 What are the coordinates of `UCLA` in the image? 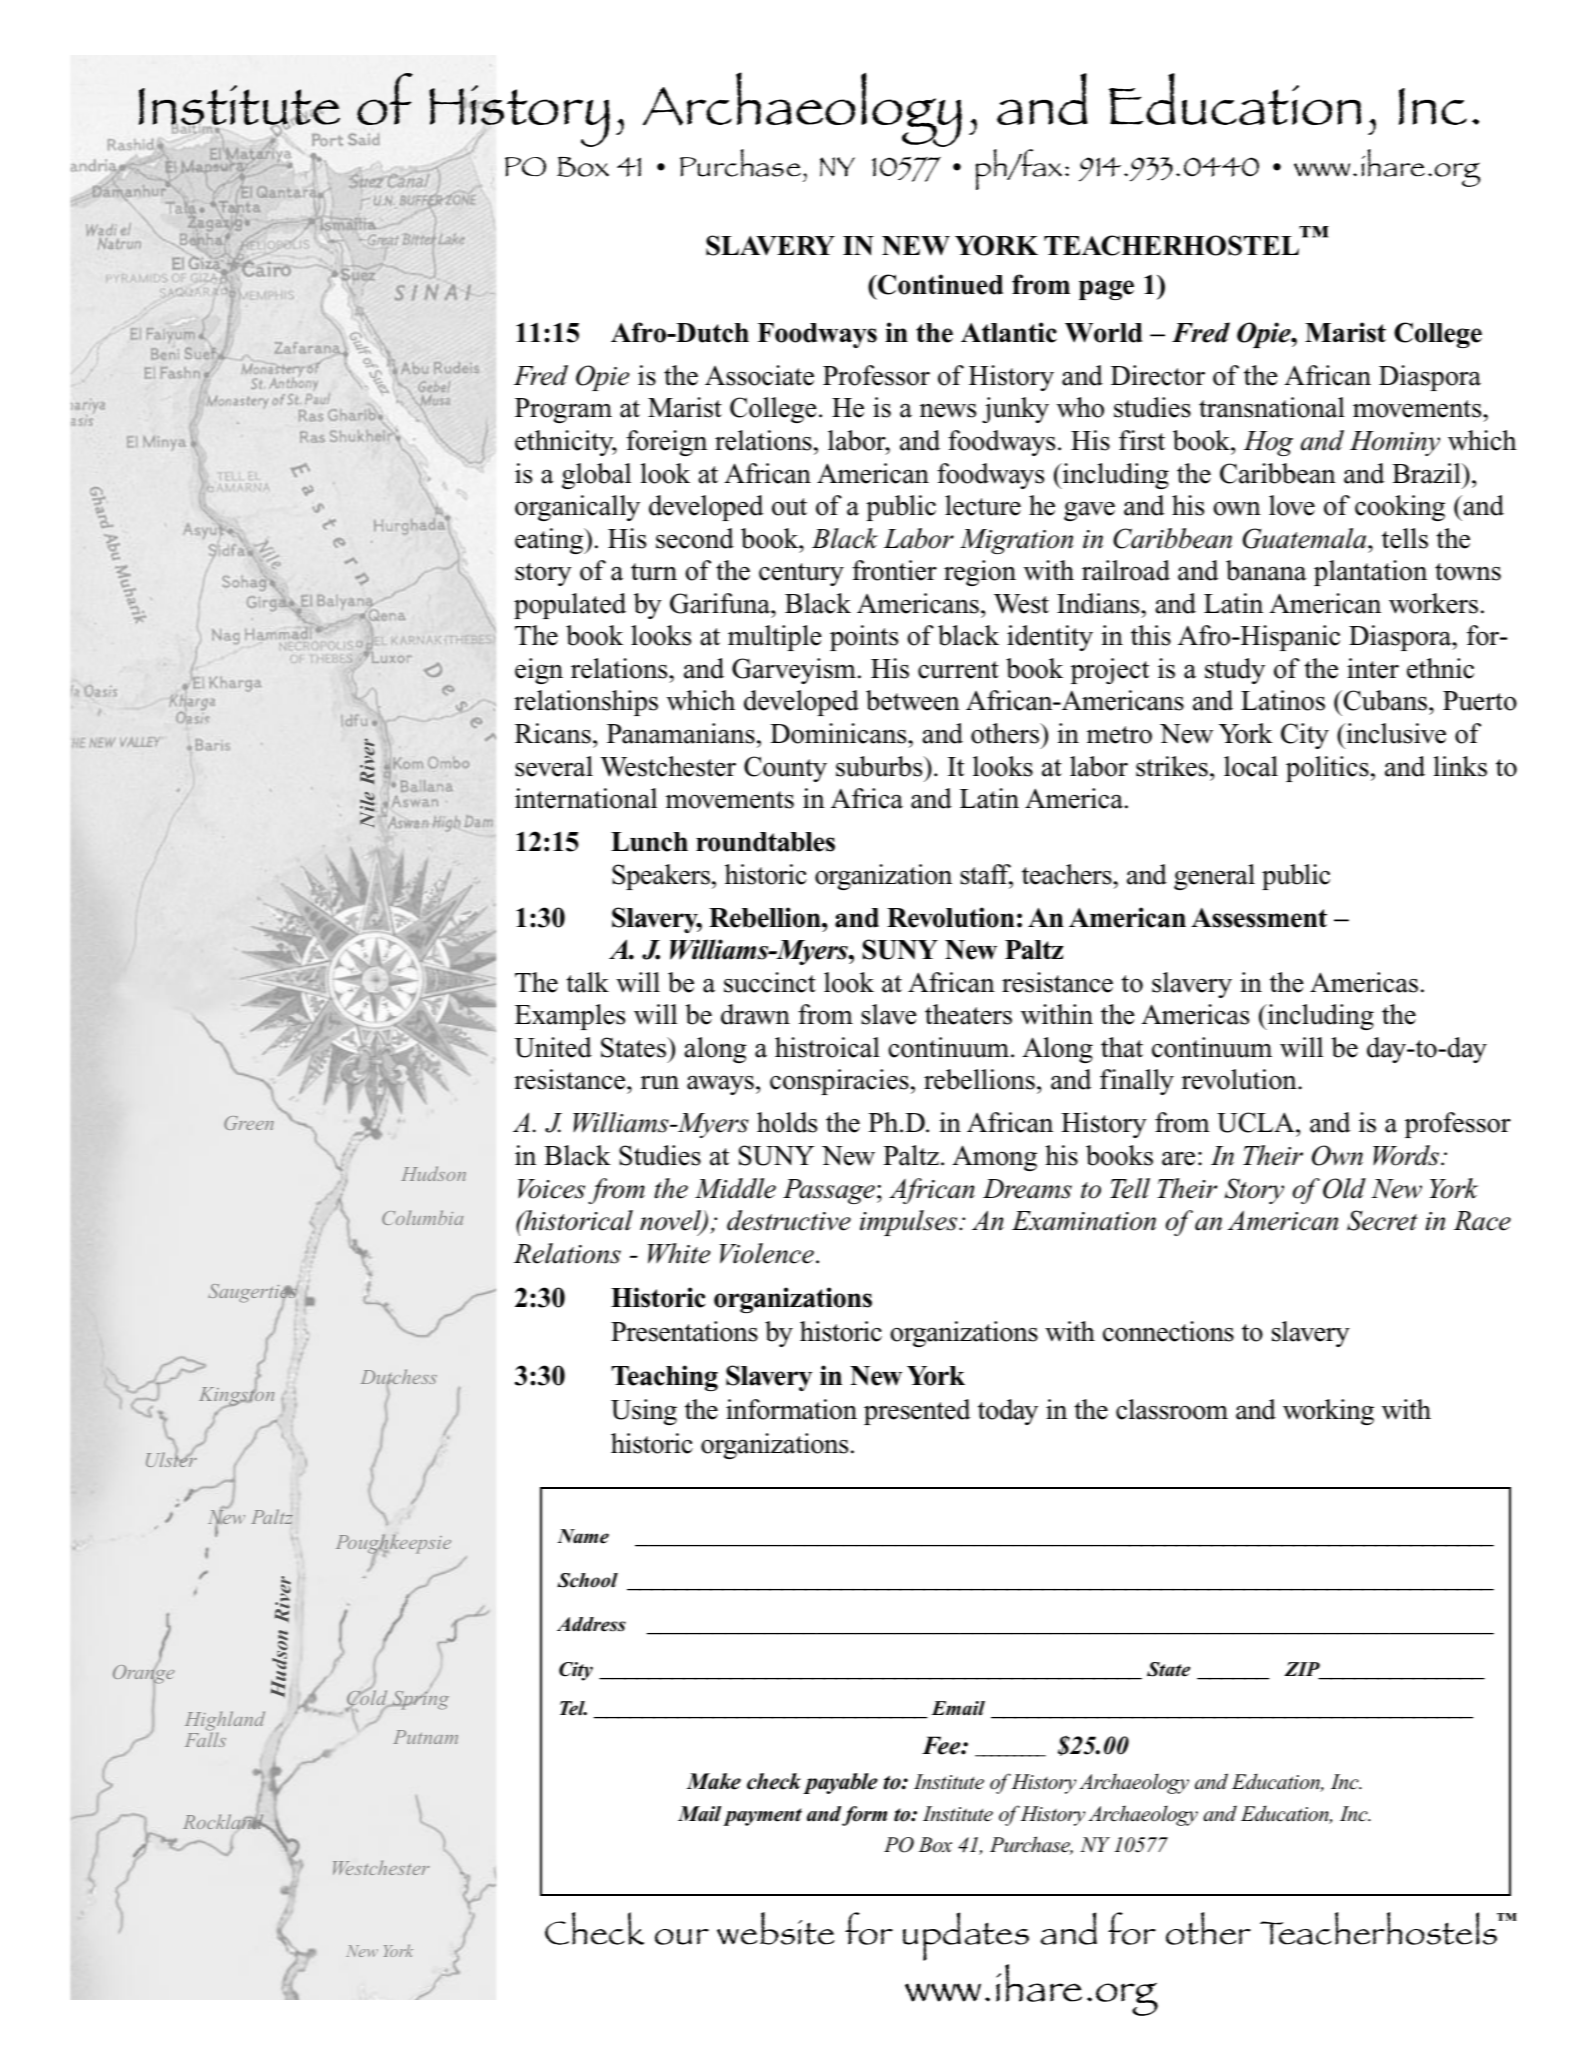 It's located at (1257, 1122).
